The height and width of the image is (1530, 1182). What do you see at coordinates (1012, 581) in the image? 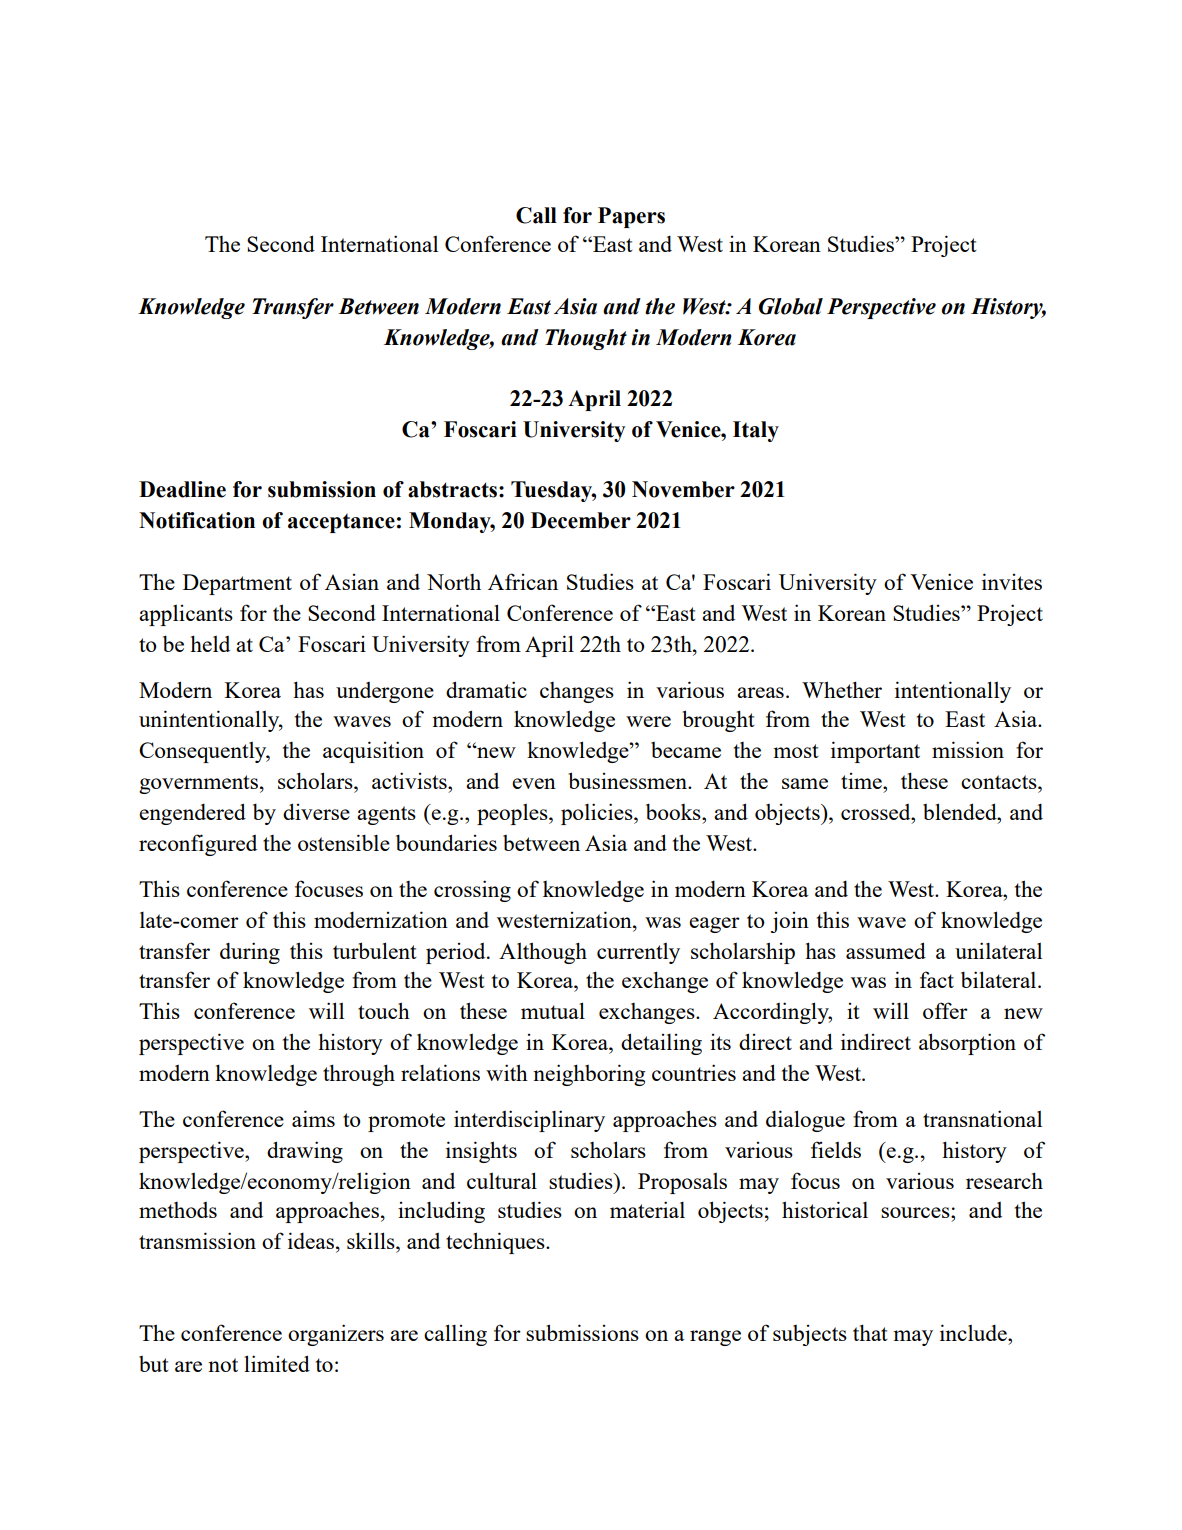
I see `invites` at bounding box center [1012, 581].
